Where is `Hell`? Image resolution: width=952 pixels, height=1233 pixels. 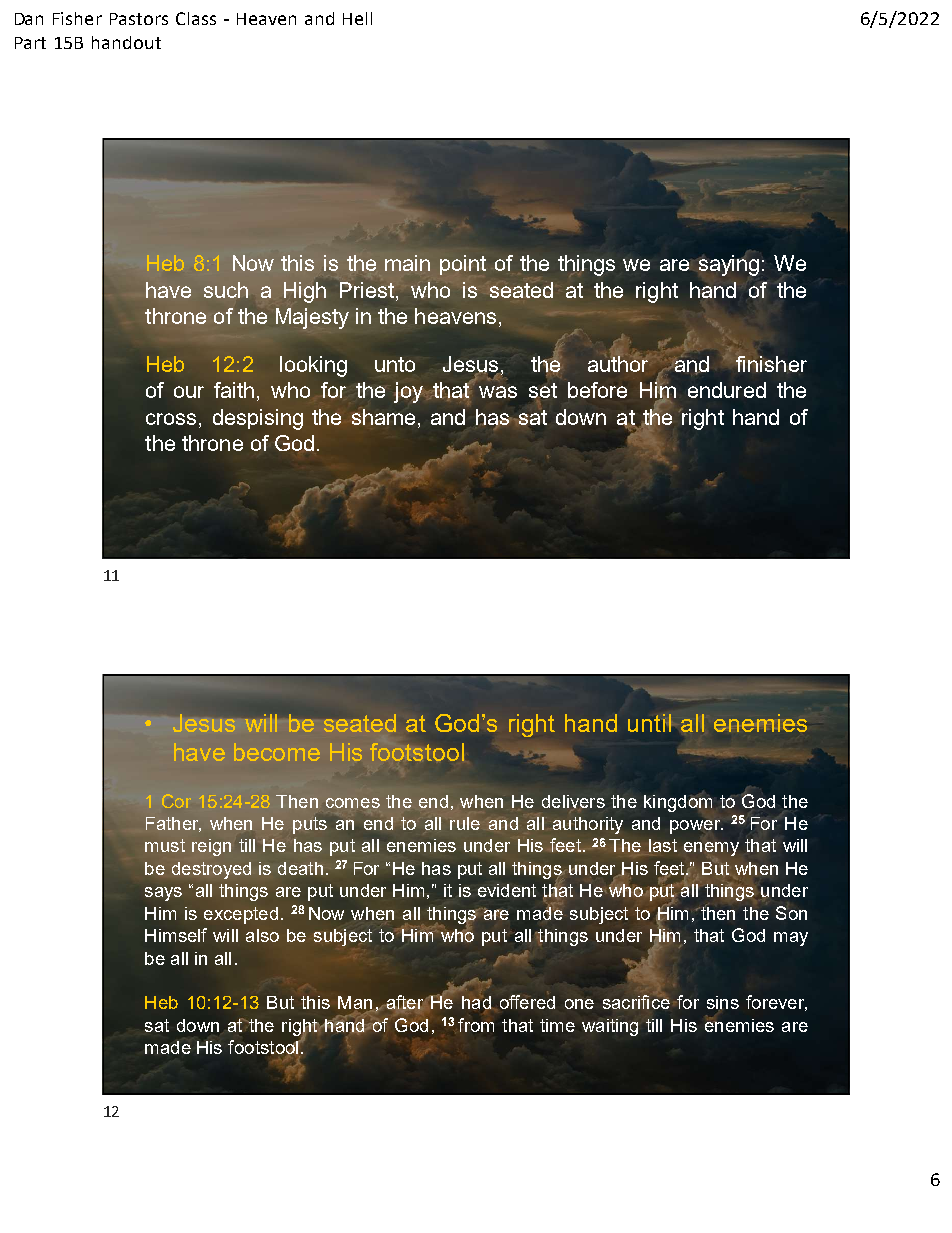
Hell is located at coordinates (357, 18).
